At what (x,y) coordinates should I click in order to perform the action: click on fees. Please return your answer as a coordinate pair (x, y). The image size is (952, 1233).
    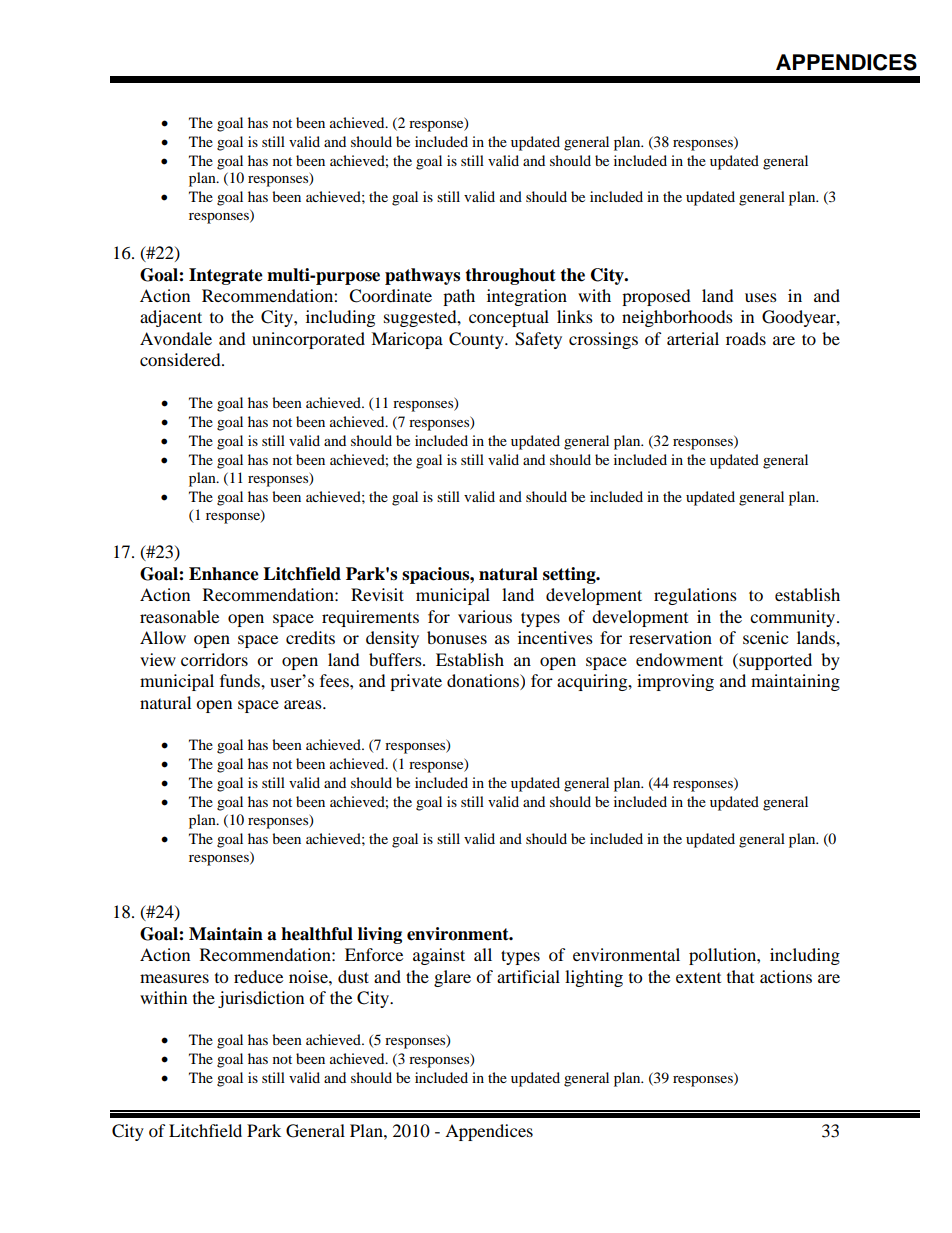
    Looking at the image, I should click on (335, 680).
